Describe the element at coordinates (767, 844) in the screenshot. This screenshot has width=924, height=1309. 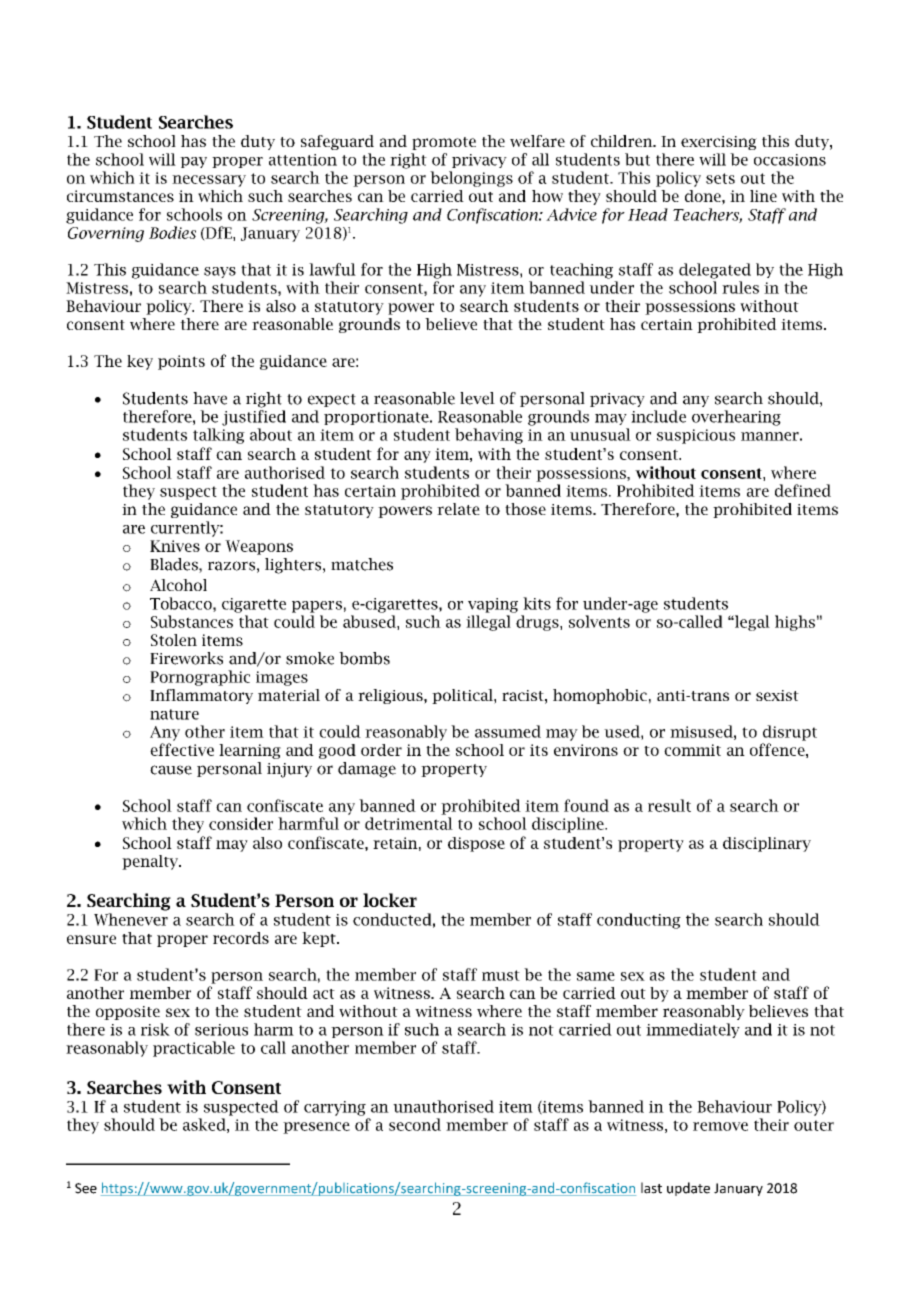
I see `disciplinary` at that location.
